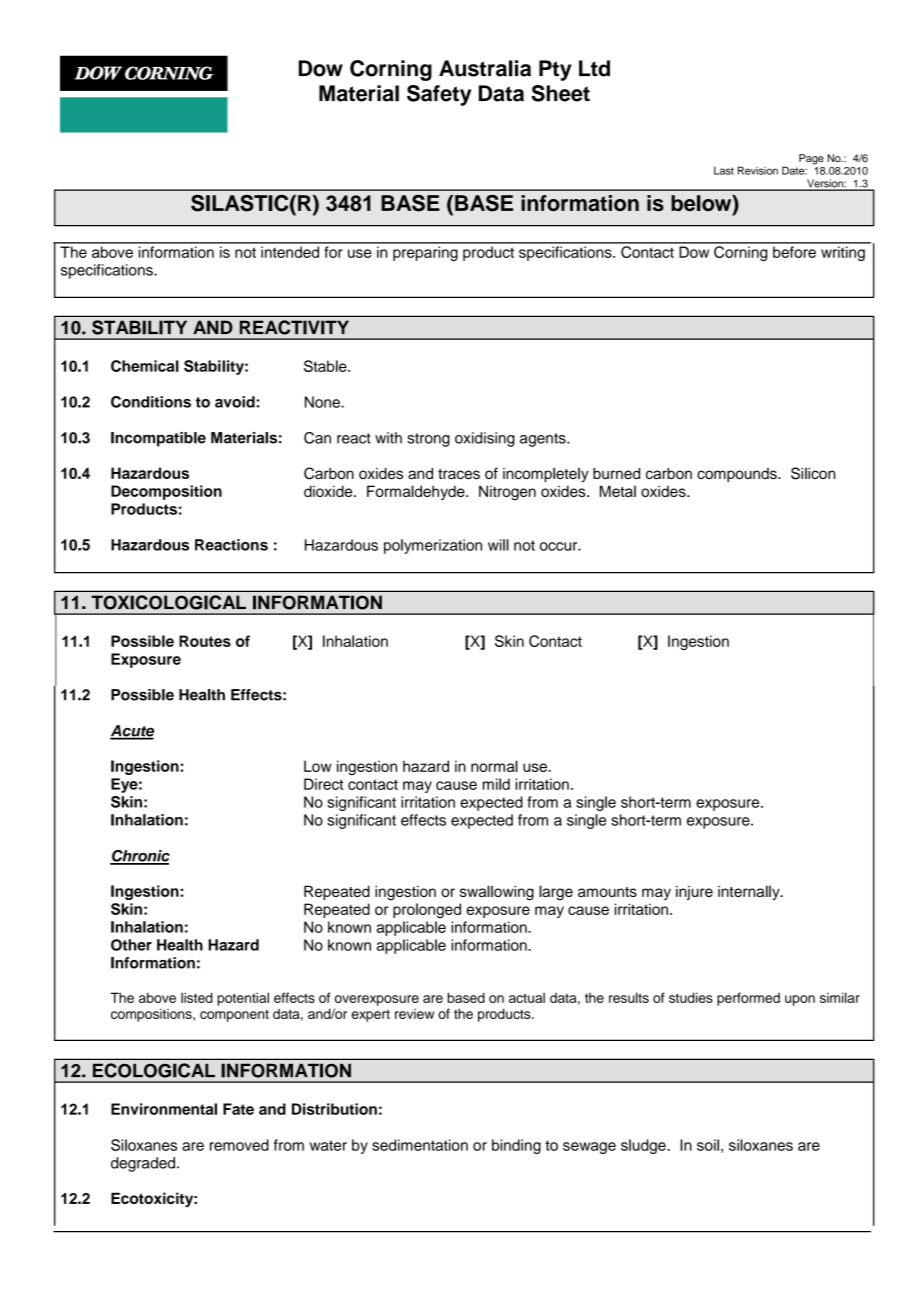  Describe the element at coordinates (750, 892) in the screenshot. I see `internally` at that location.
